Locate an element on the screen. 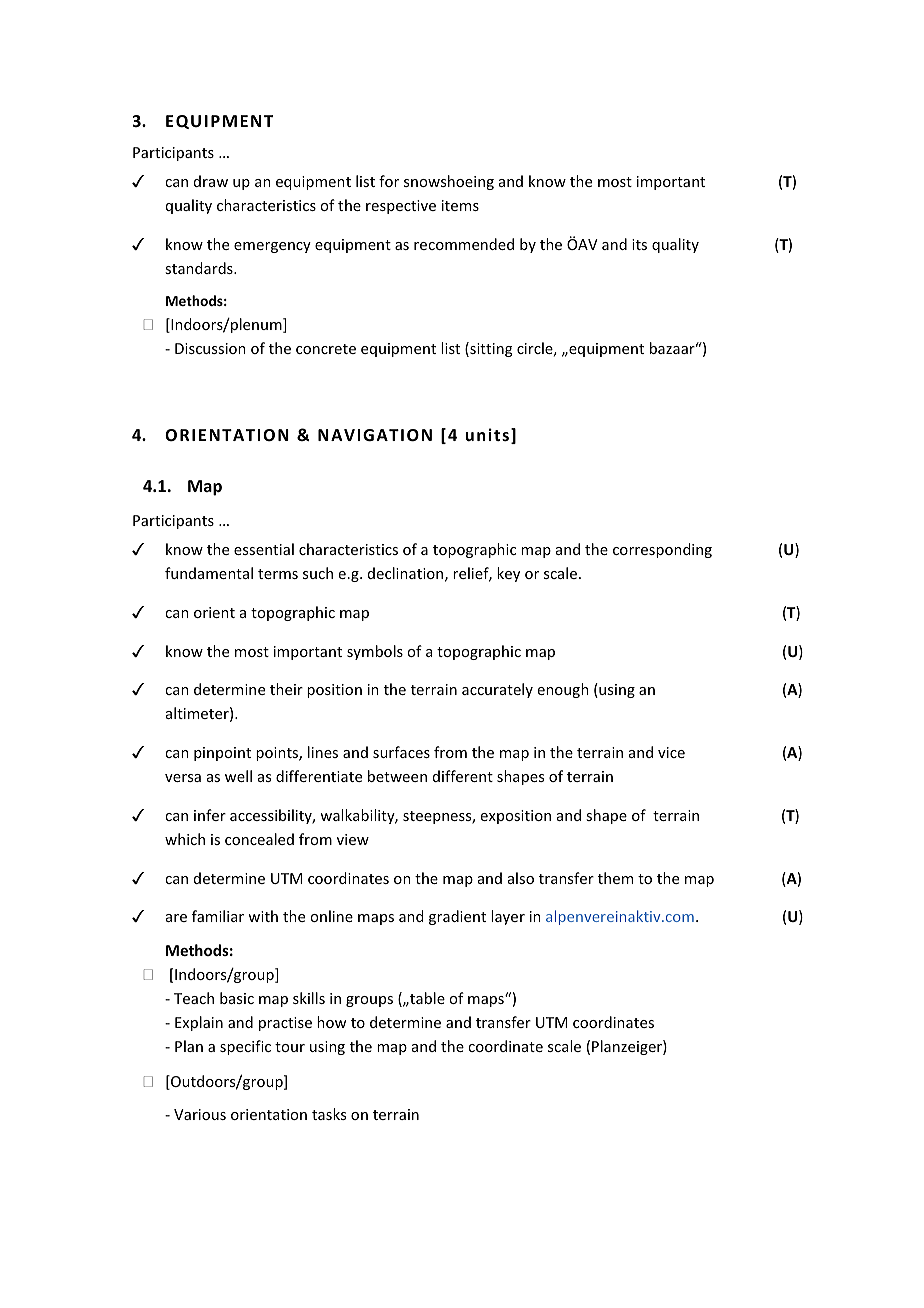 The height and width of the screenshot is (1308, 924). vice is located at coordinates (671, 752).
